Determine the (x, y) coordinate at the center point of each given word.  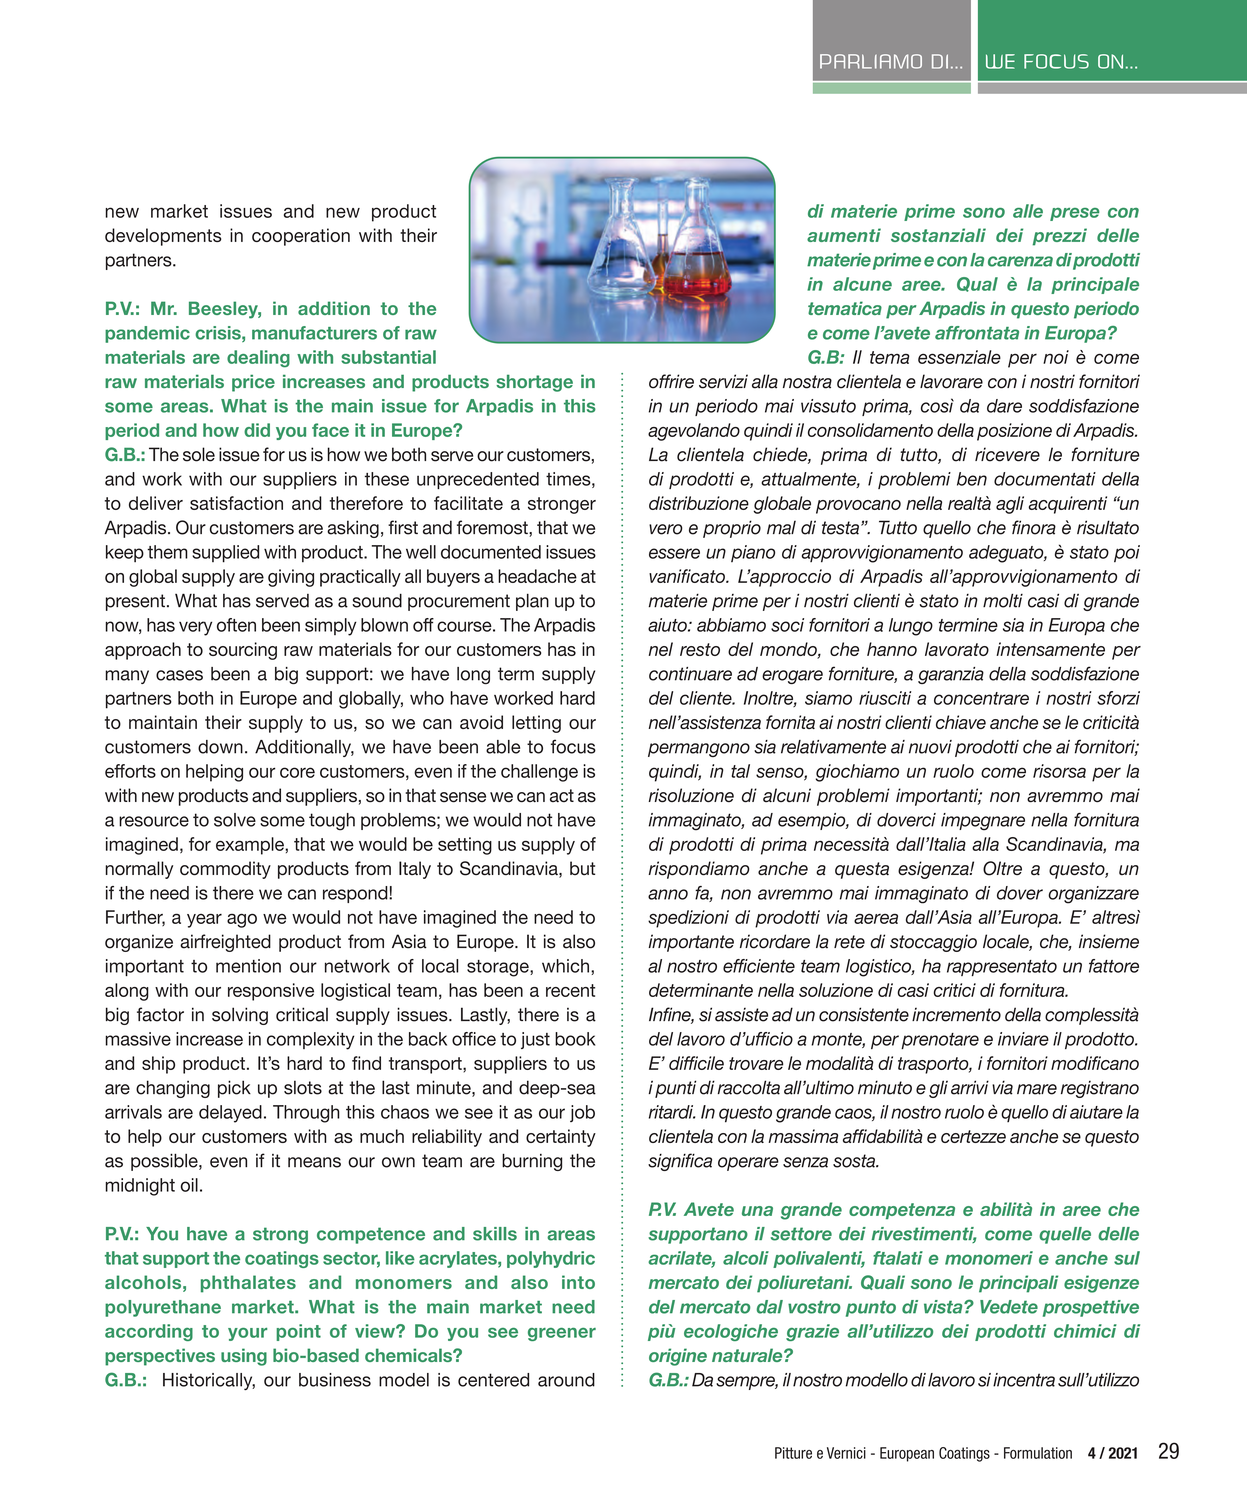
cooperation (301, 237)
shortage (534, 383)
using (244, 1357)
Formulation (1038, 1453)
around (566, 1380)
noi (1056, 357)
